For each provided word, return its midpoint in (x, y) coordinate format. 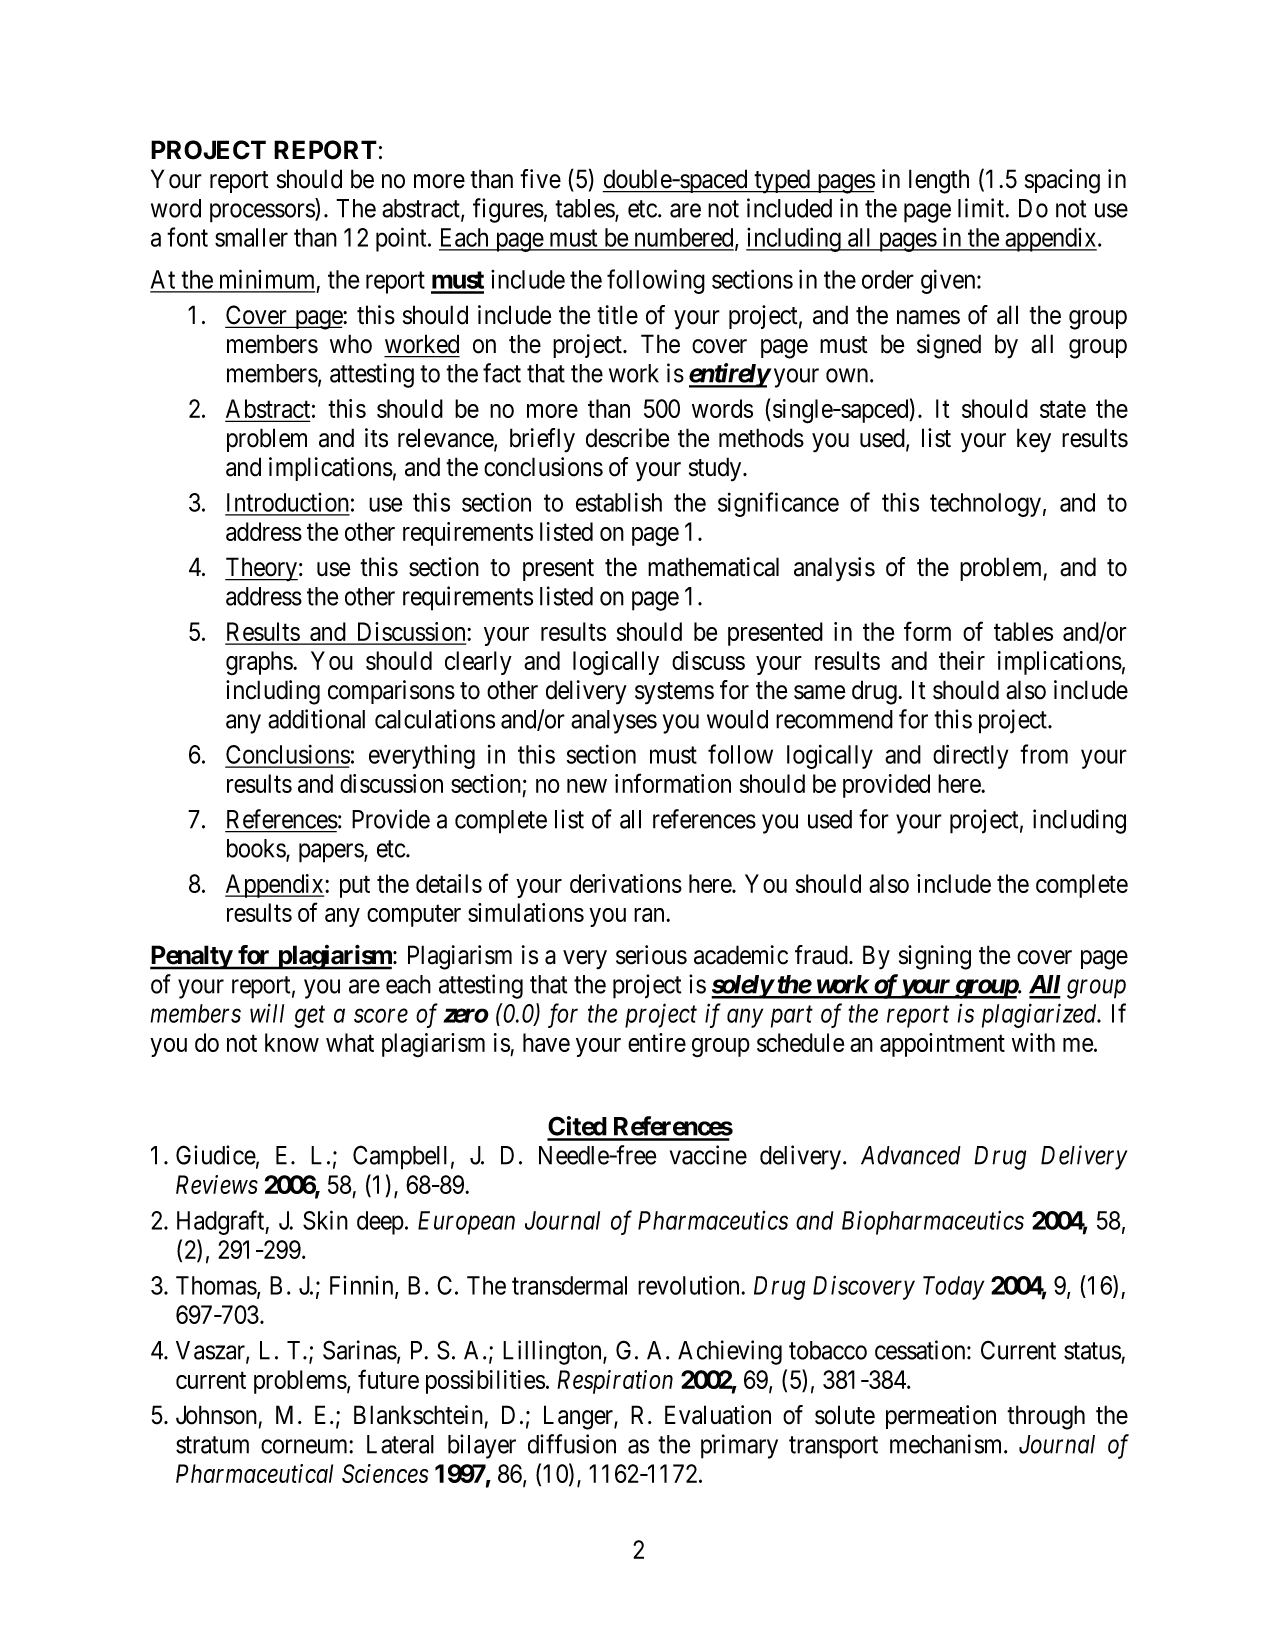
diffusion (572, 1444)
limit (982, 208)
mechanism (947, 1444)
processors (263, 213)
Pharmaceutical (254, 1473)
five (540, 179)
